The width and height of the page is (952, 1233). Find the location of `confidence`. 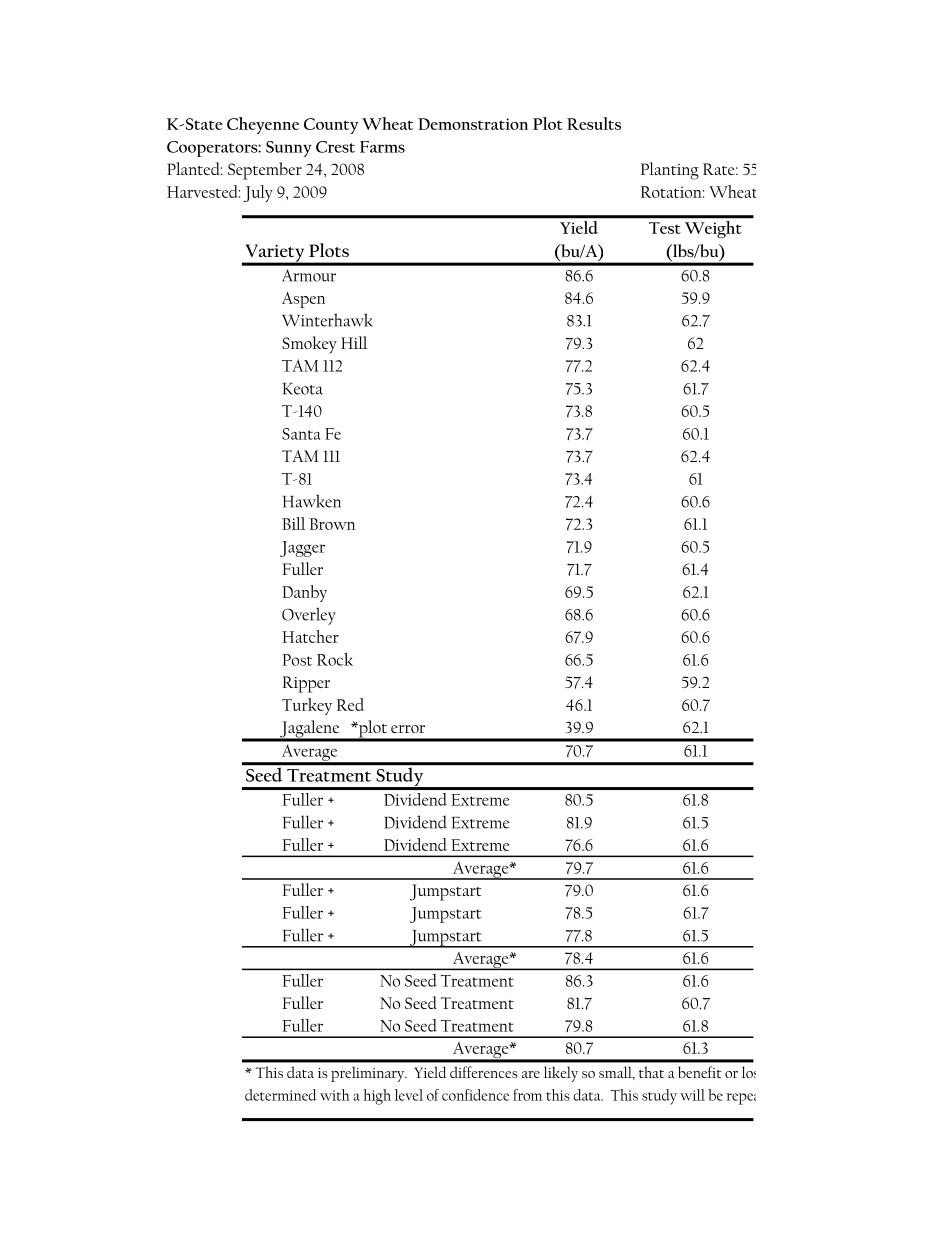

confidence is located at coordinates (475, 1095).
